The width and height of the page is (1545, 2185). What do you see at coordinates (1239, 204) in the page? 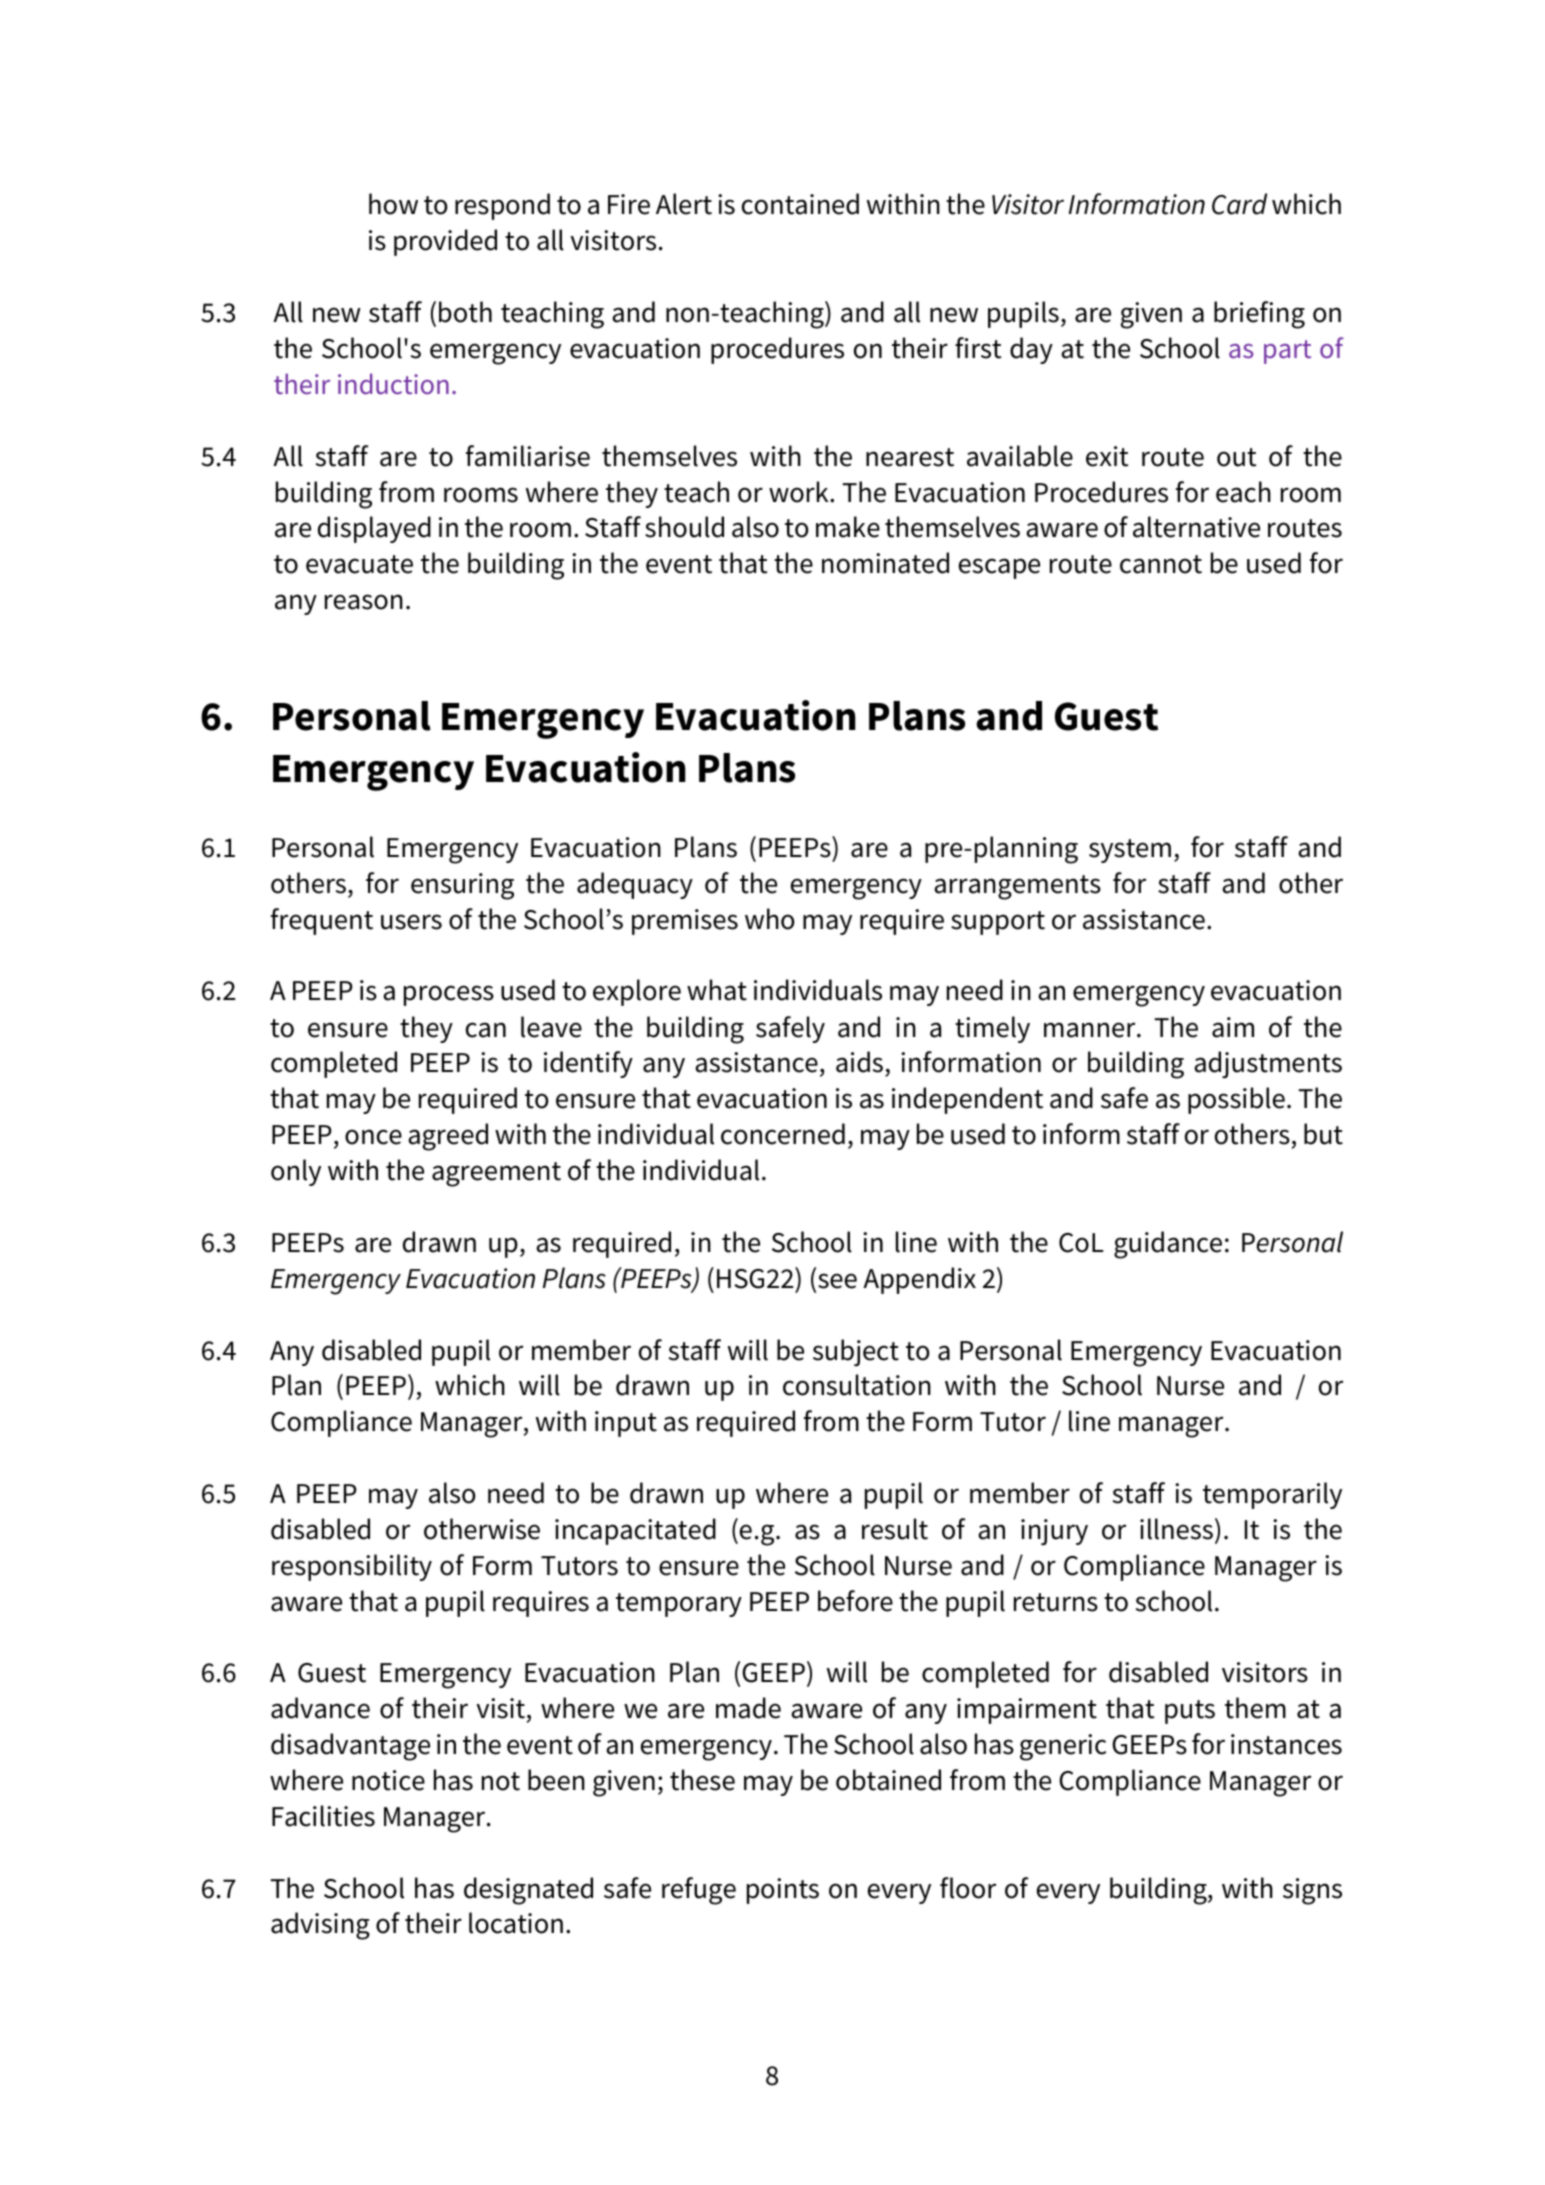
I see `Card` at bounding box center [1239, 204].
